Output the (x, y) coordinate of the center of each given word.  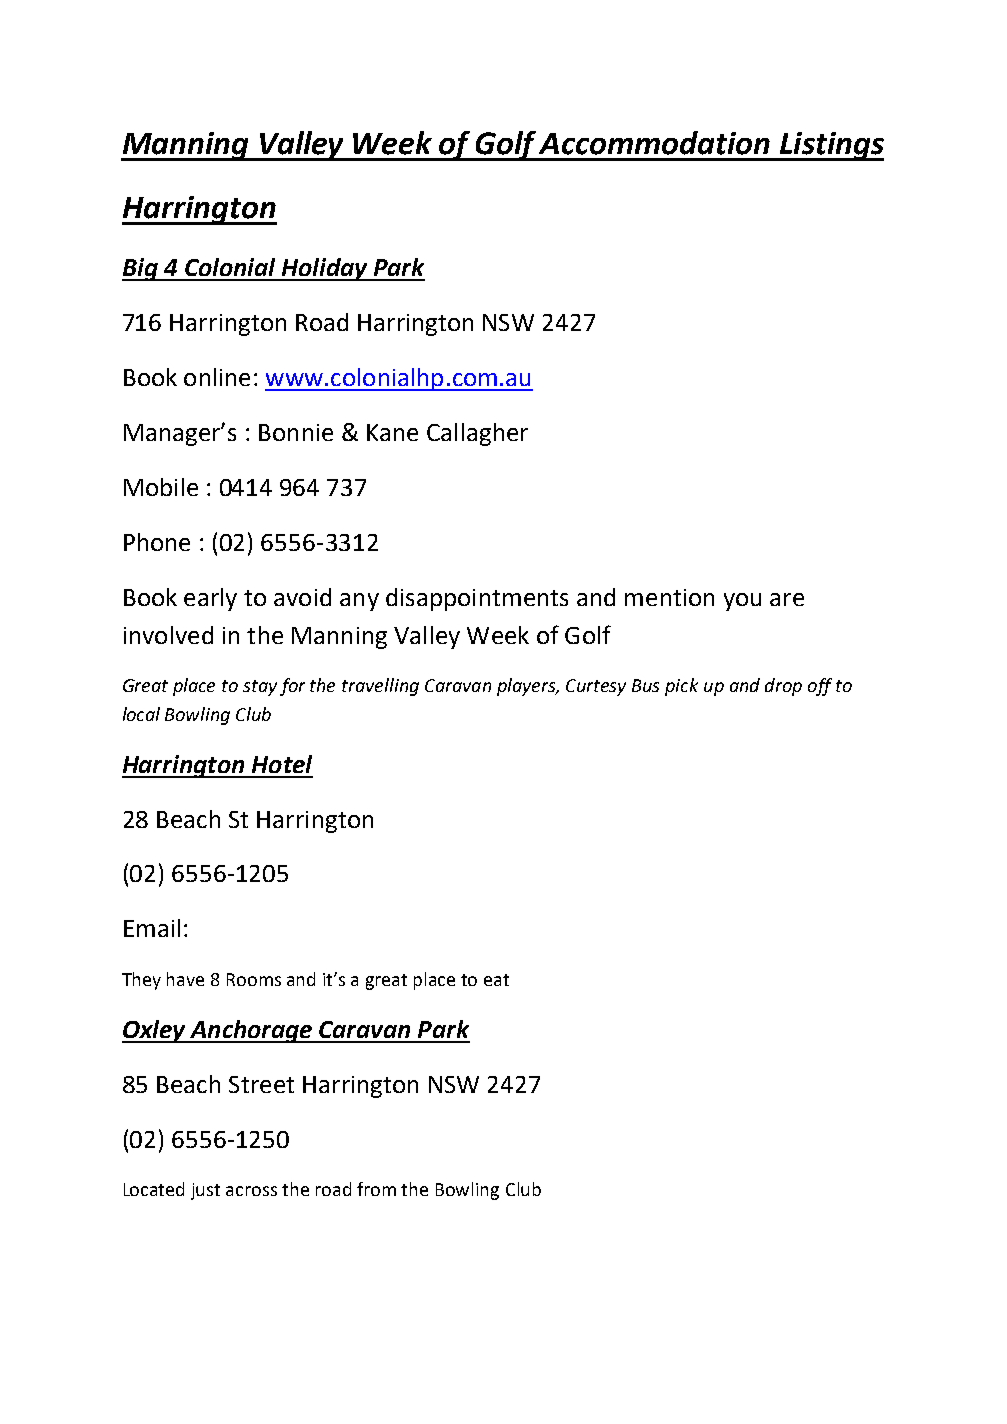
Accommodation (654, 143)
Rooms (254, 979)
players (527, 687)
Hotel (282, 764)
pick (681, 687)
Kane (392, 432)
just (205, 1191)
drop (783, 687)
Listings (830, 146)
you (742, 602)
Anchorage (251, 1031)
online (217, 377)
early (210, 599)
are (787, 599)
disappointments (477, 599)
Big (141, 269)
